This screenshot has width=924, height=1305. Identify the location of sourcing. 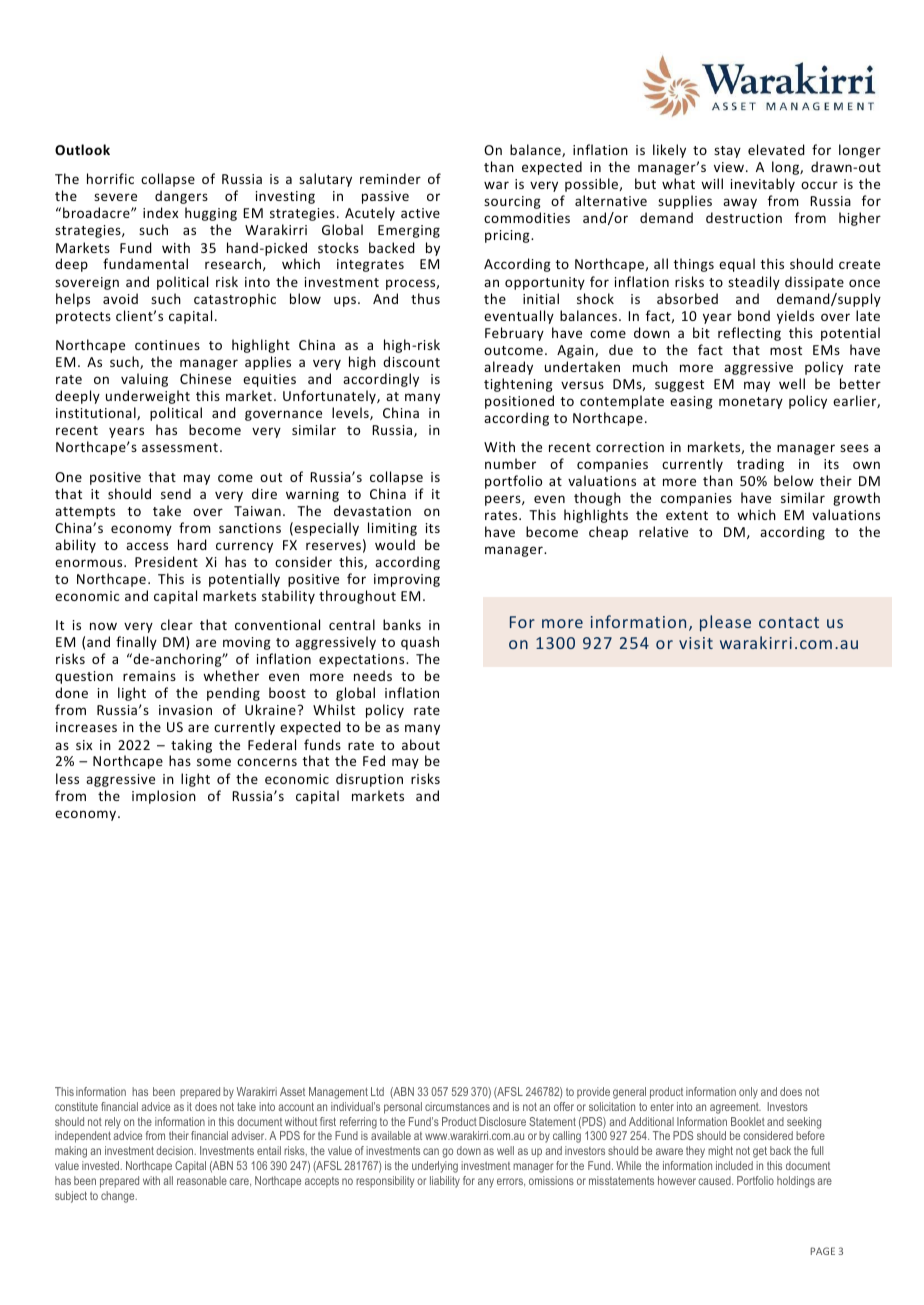
(512, 202).
